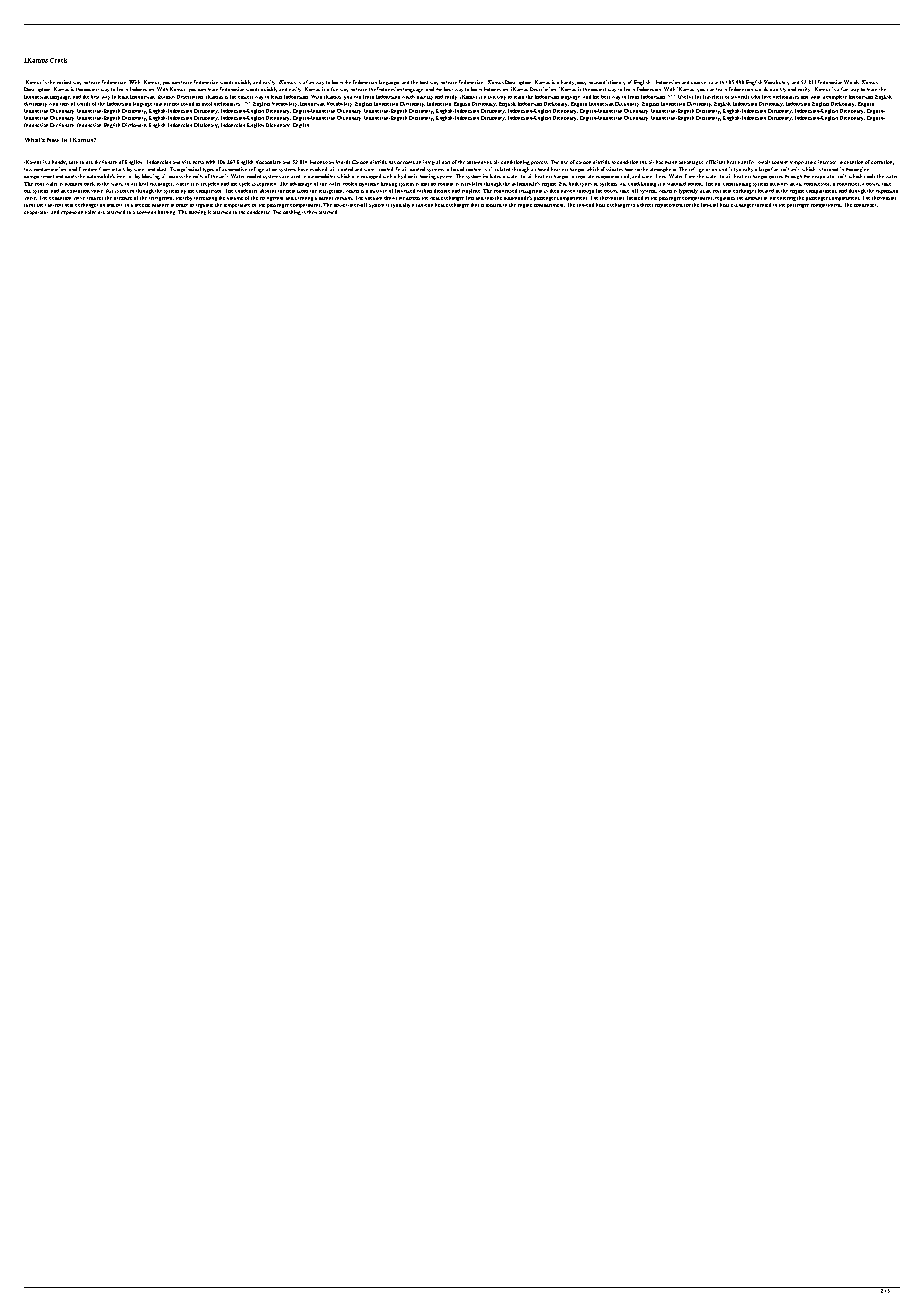 This screenshot has height=1304, width=924. Describe the element at coordinates (406, 162) in the screenshot. I see `become` at that location.
